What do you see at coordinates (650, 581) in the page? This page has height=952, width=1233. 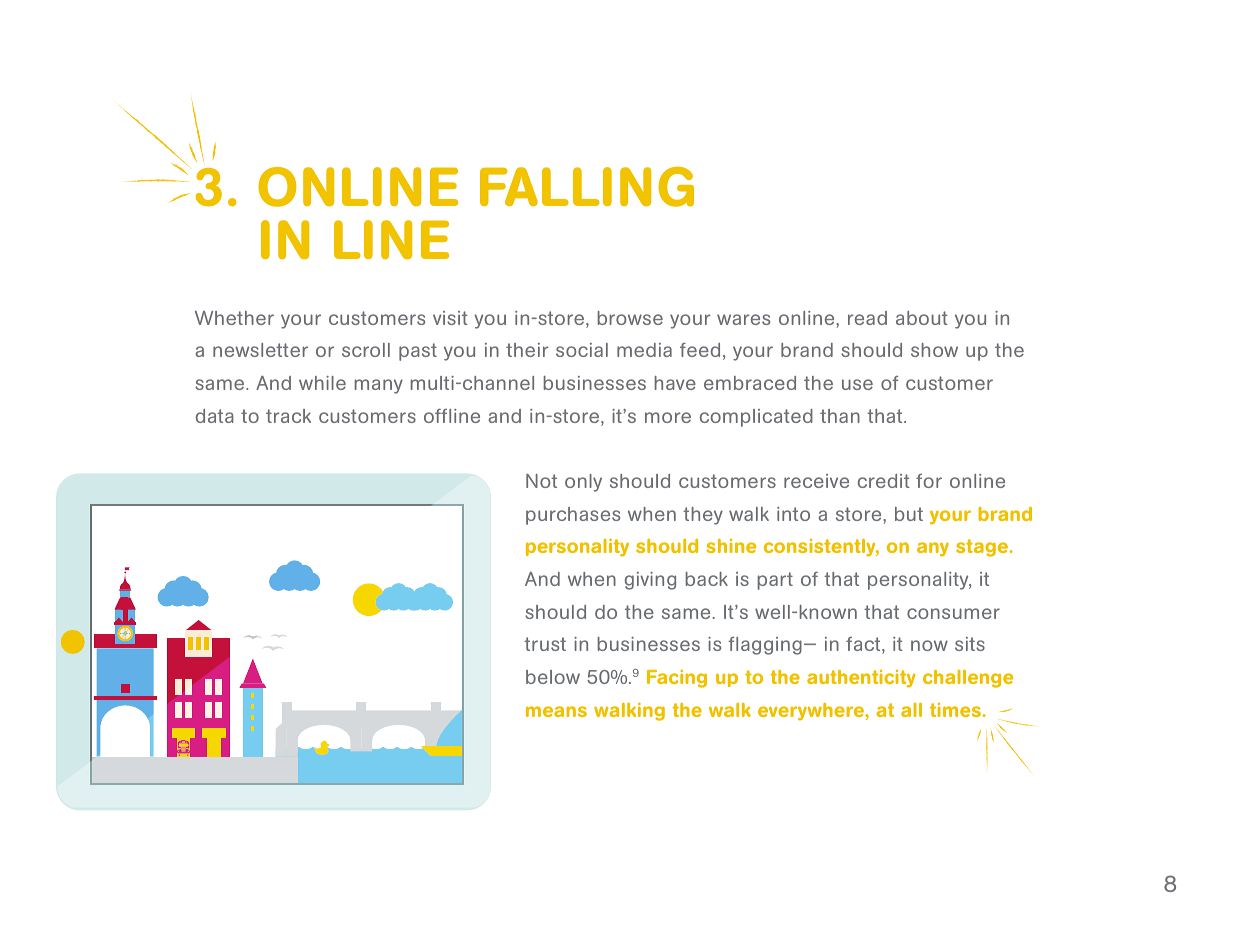 I see `giving` at bounding box center [650, 581].
